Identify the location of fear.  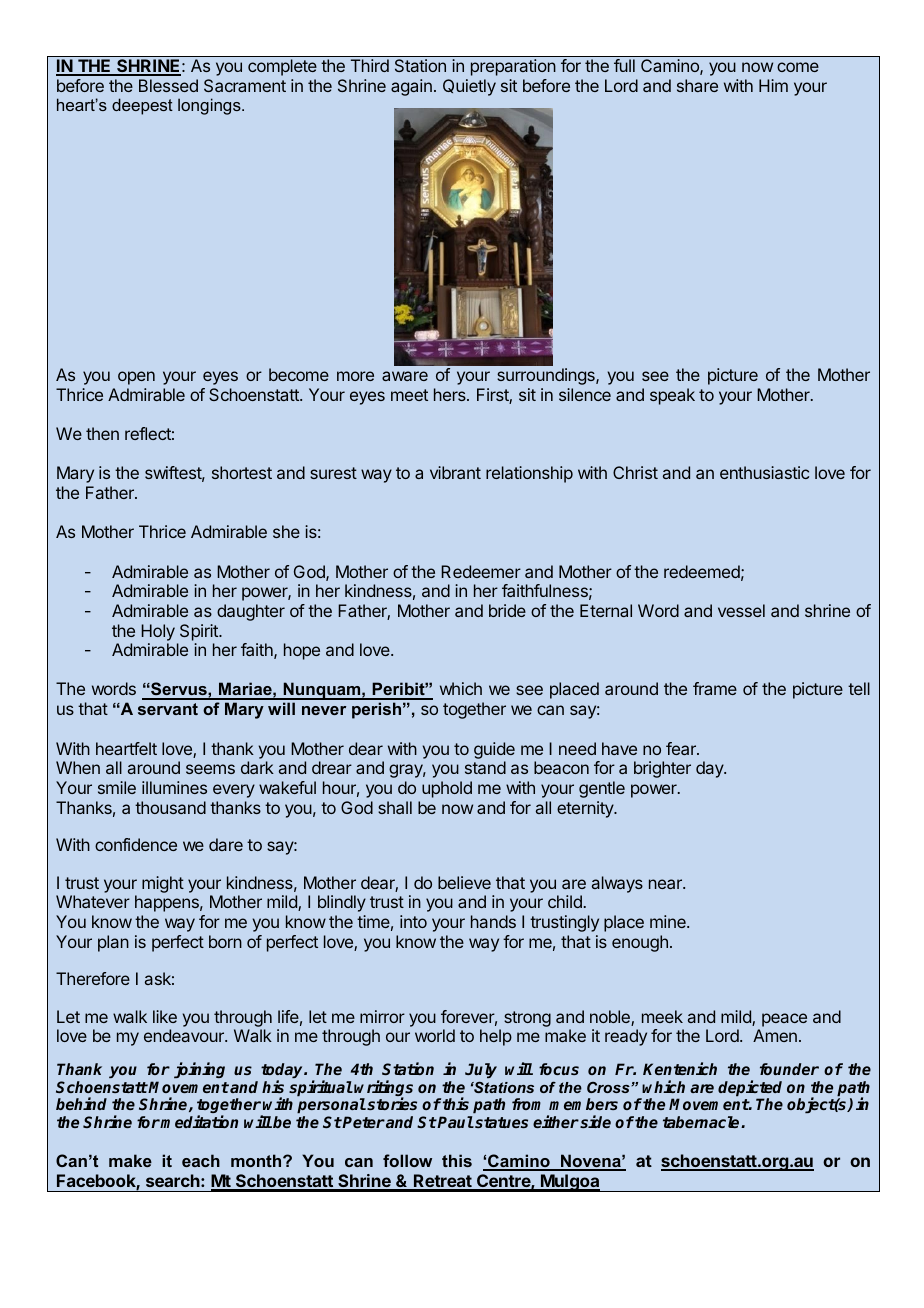
(682, 748).
